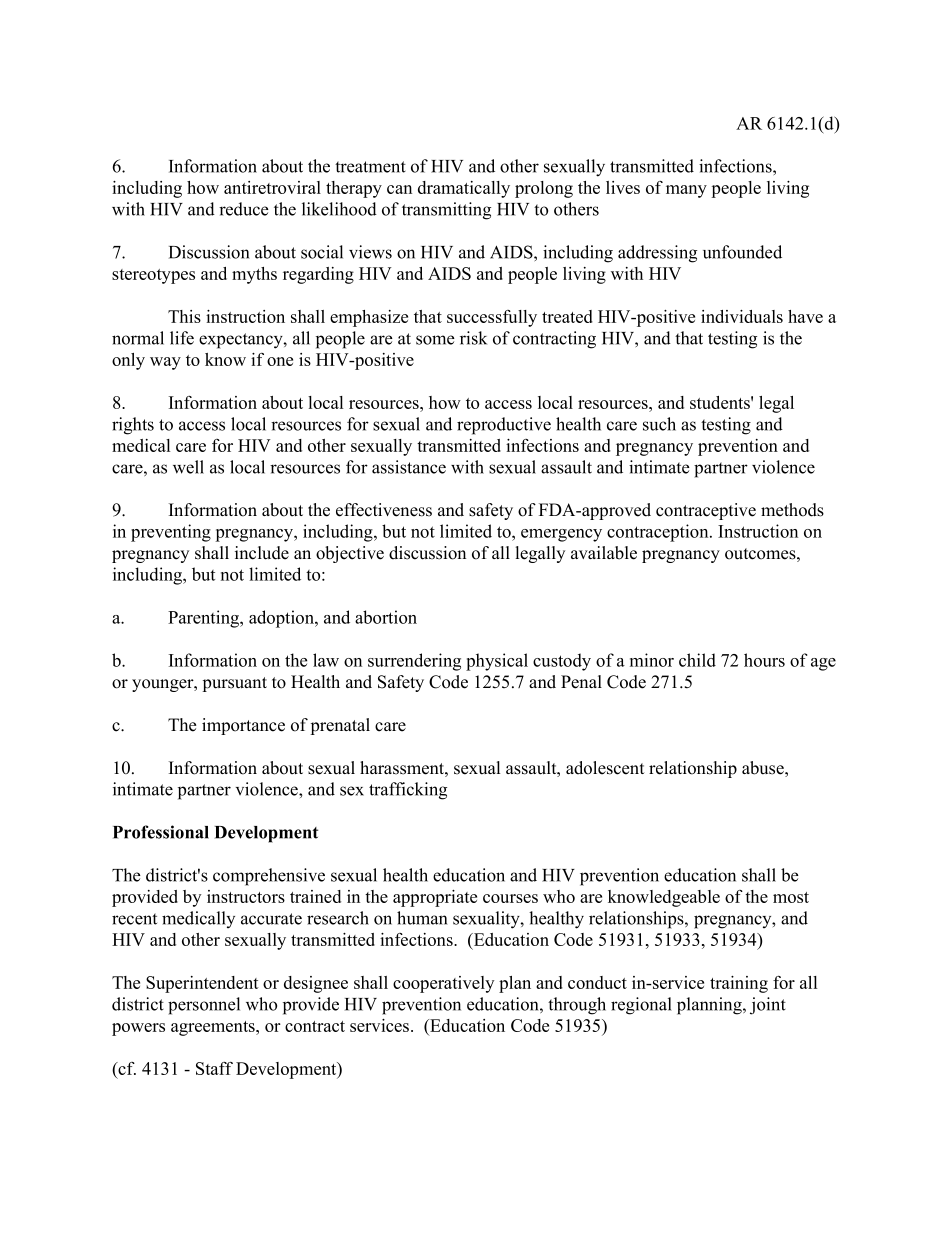 The height and width of the page is (1233, 952). Describe the element at coordinates (408, 791) in the page. I see `trafficking` at that location.
